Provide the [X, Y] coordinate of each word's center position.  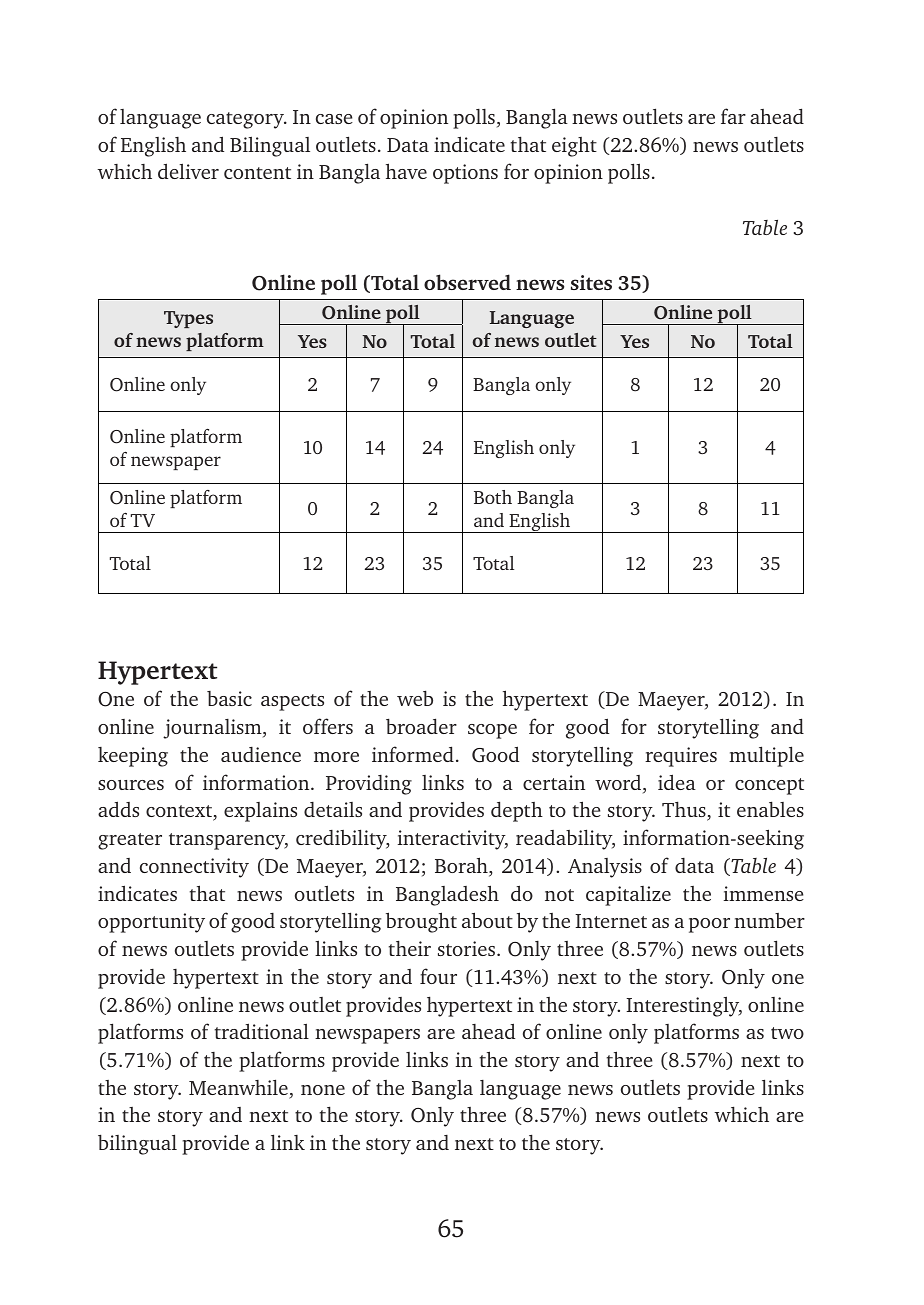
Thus [685, 810]
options [465, 174]
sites [591, 282]
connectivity [194, 868]
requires [681, 757]
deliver [188, 171]
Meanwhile [238, 1087]
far [733, 116]
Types [188, 319]
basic [229, 698]
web [415, 698]
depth [517, 811]
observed [467, 282]
